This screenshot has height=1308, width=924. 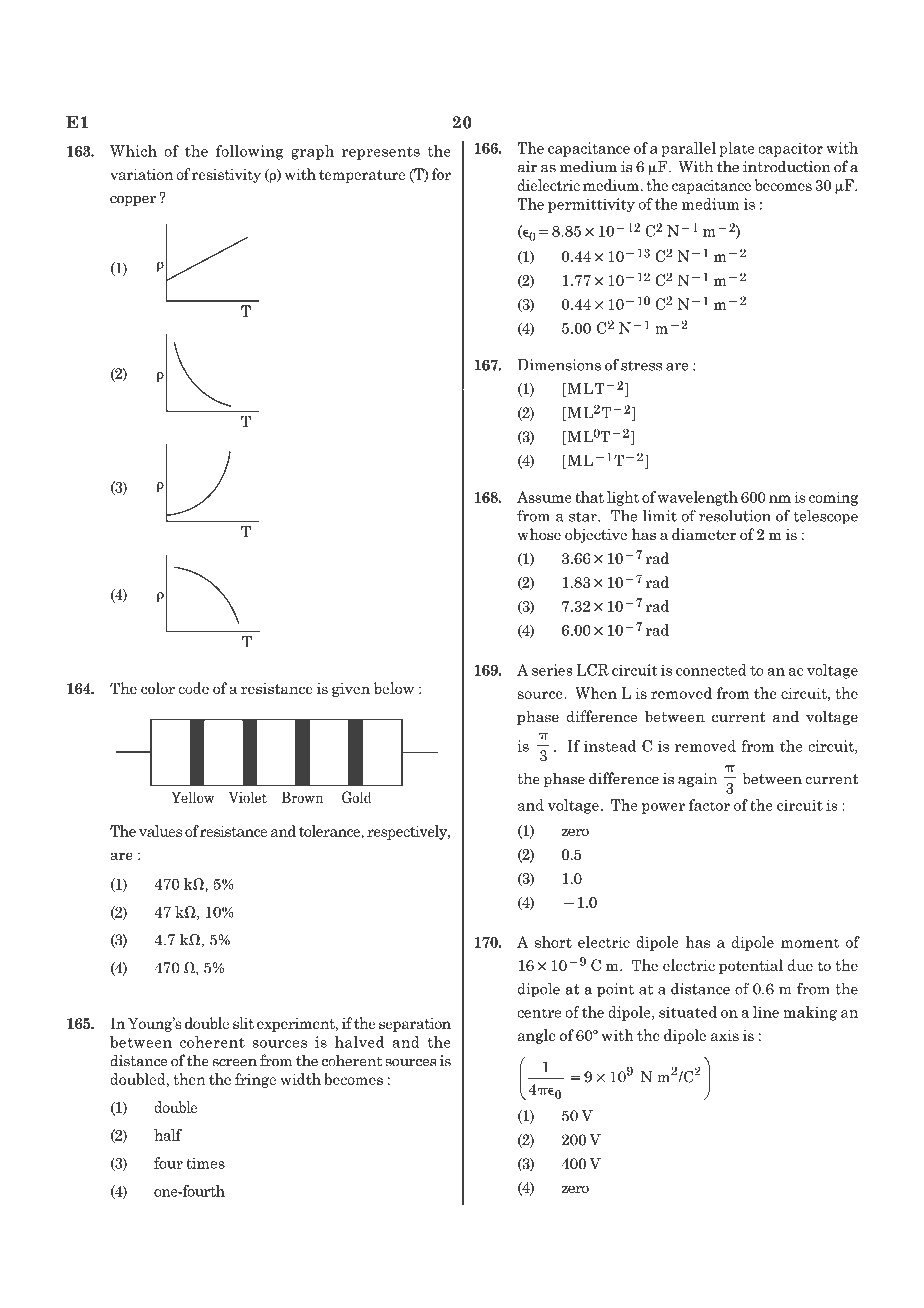 What do you see at coordinates (735, 516) in the screenshot?
I see `resolution` at bounding box center [735, 516].
